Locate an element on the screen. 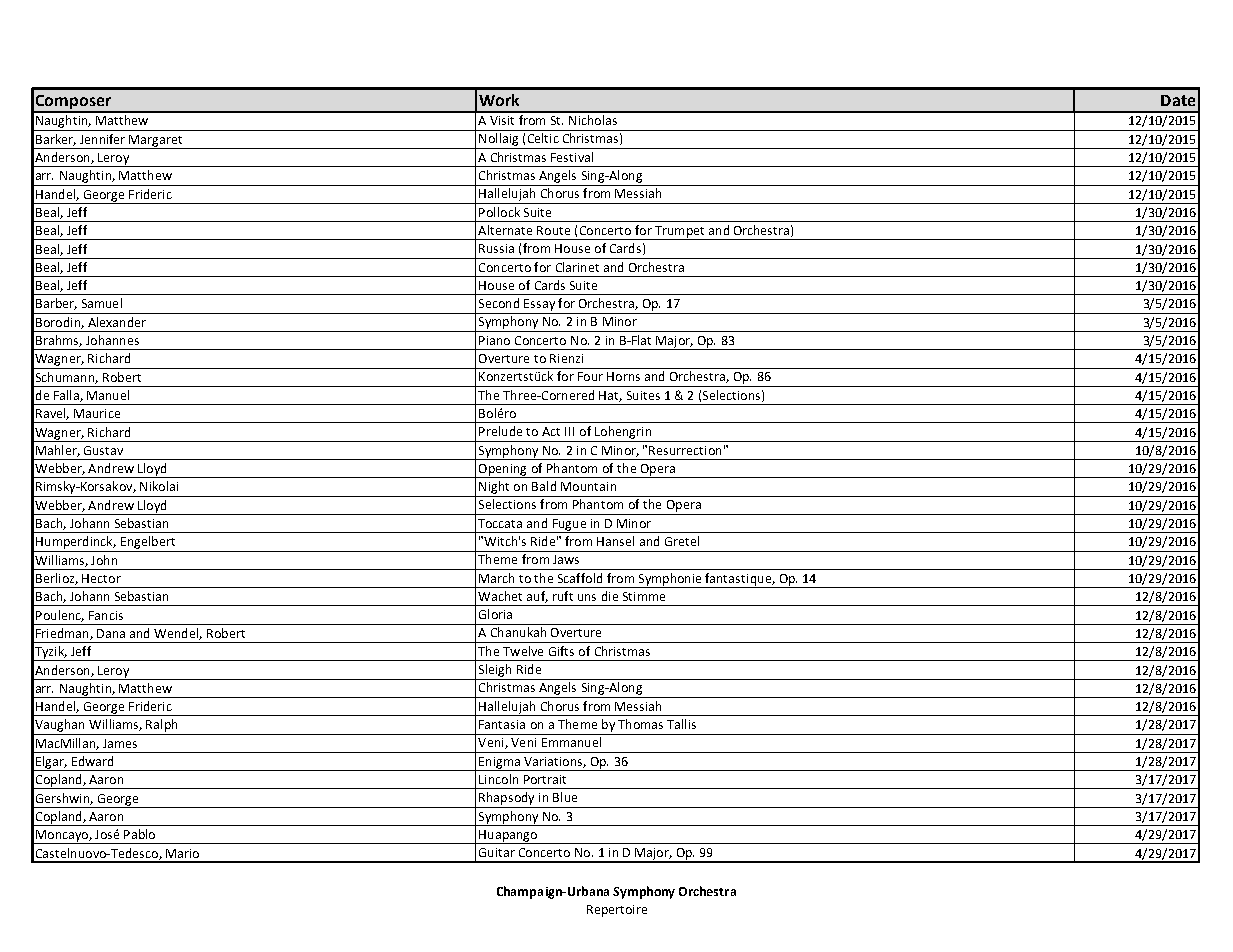 The width and height of the screenshot is (1233, 952). Celtic is located at coordinates (543, 138).
